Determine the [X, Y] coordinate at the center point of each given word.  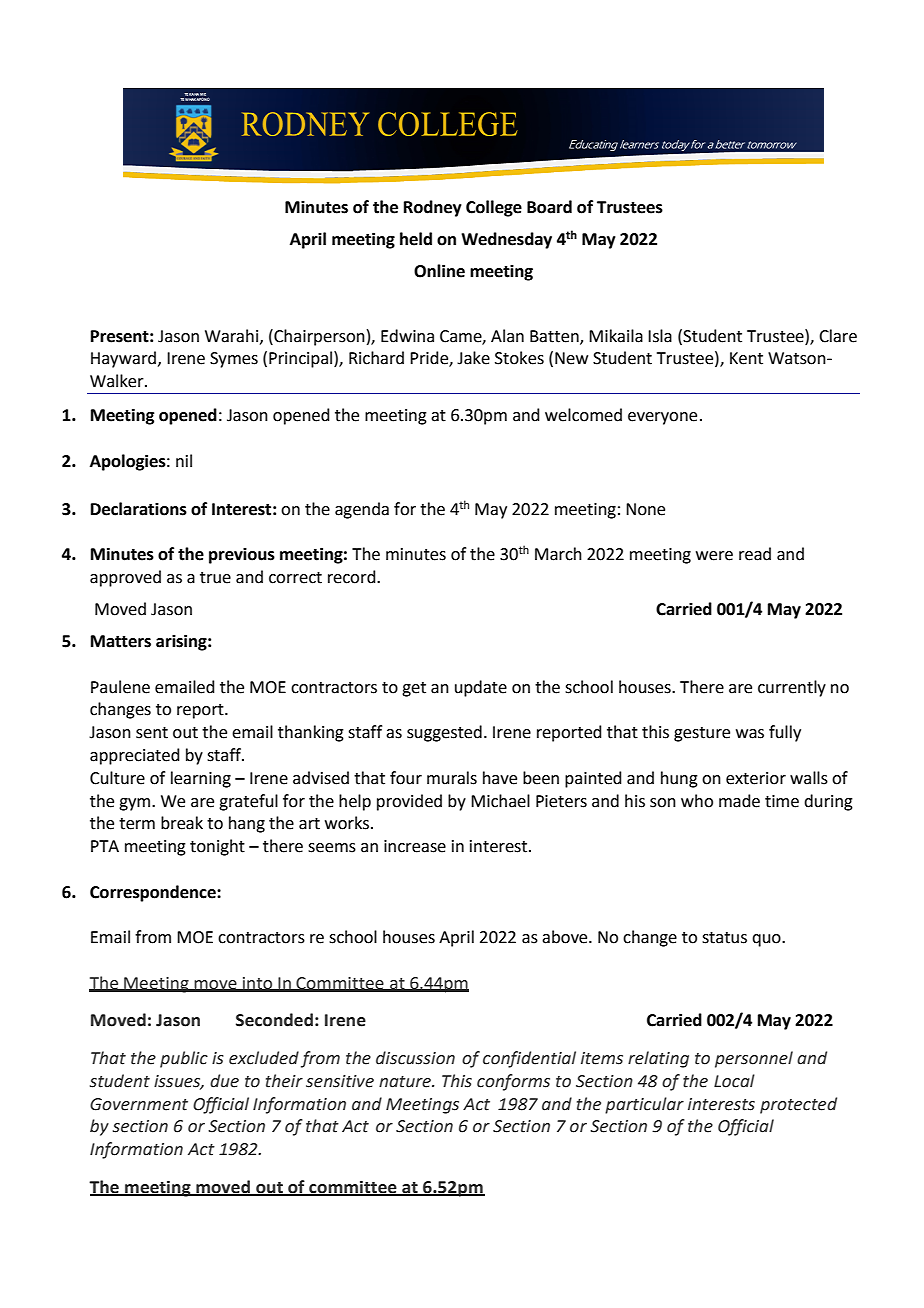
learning [201, 779]
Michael [500, 801]
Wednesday [506, 240]
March [558, 554]
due [224, 1081]
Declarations [139, 509]
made [739, 801]
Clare [838, 336]
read [755, 554]
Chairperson [318, 337]
